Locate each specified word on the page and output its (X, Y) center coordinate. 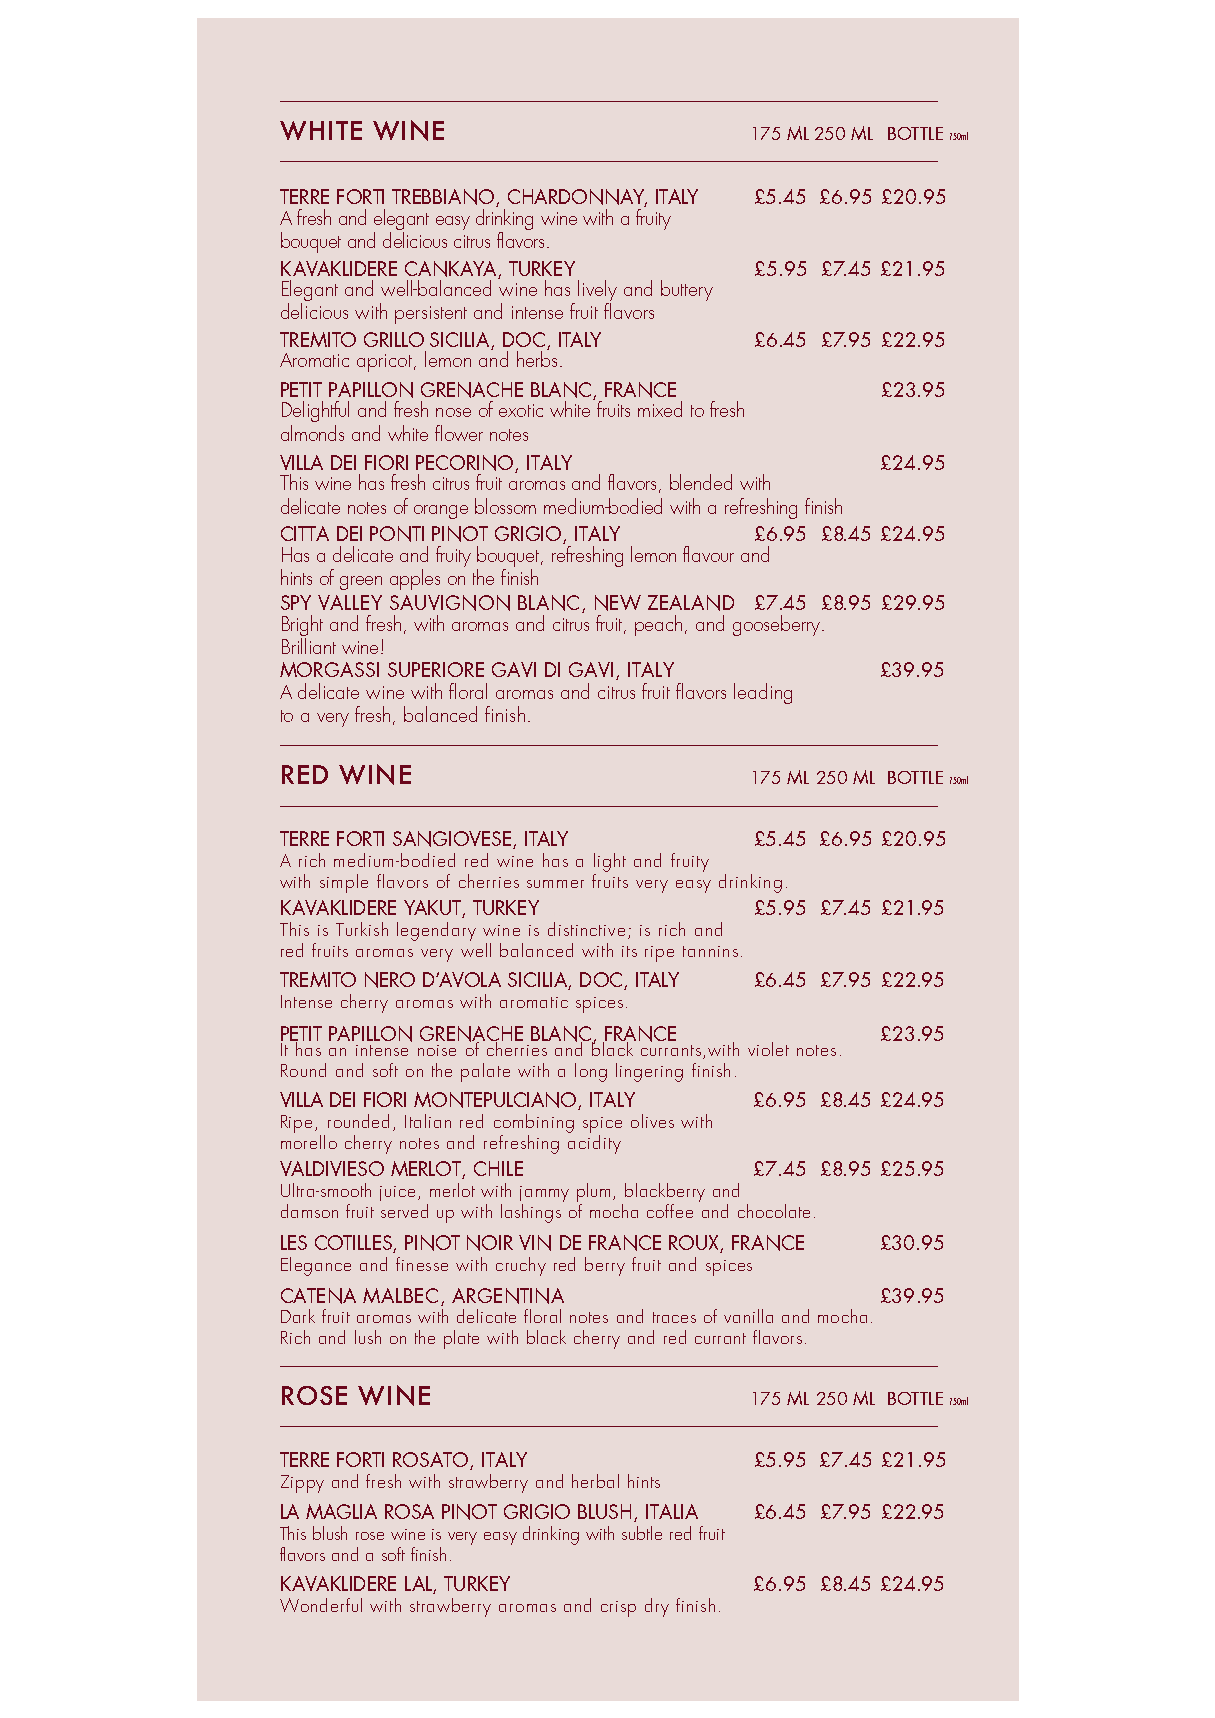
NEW (618, 603)
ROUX (695, 1244)
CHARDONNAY (577, 198)
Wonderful (321, 1605)
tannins (710, 951)
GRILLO (394, 339)
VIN (535, 1243)
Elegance (316, 1266)
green (361, 583)
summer (555, 884)
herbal (595, 1481)
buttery (687, 290)
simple (344, 883)
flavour (708, 554)
